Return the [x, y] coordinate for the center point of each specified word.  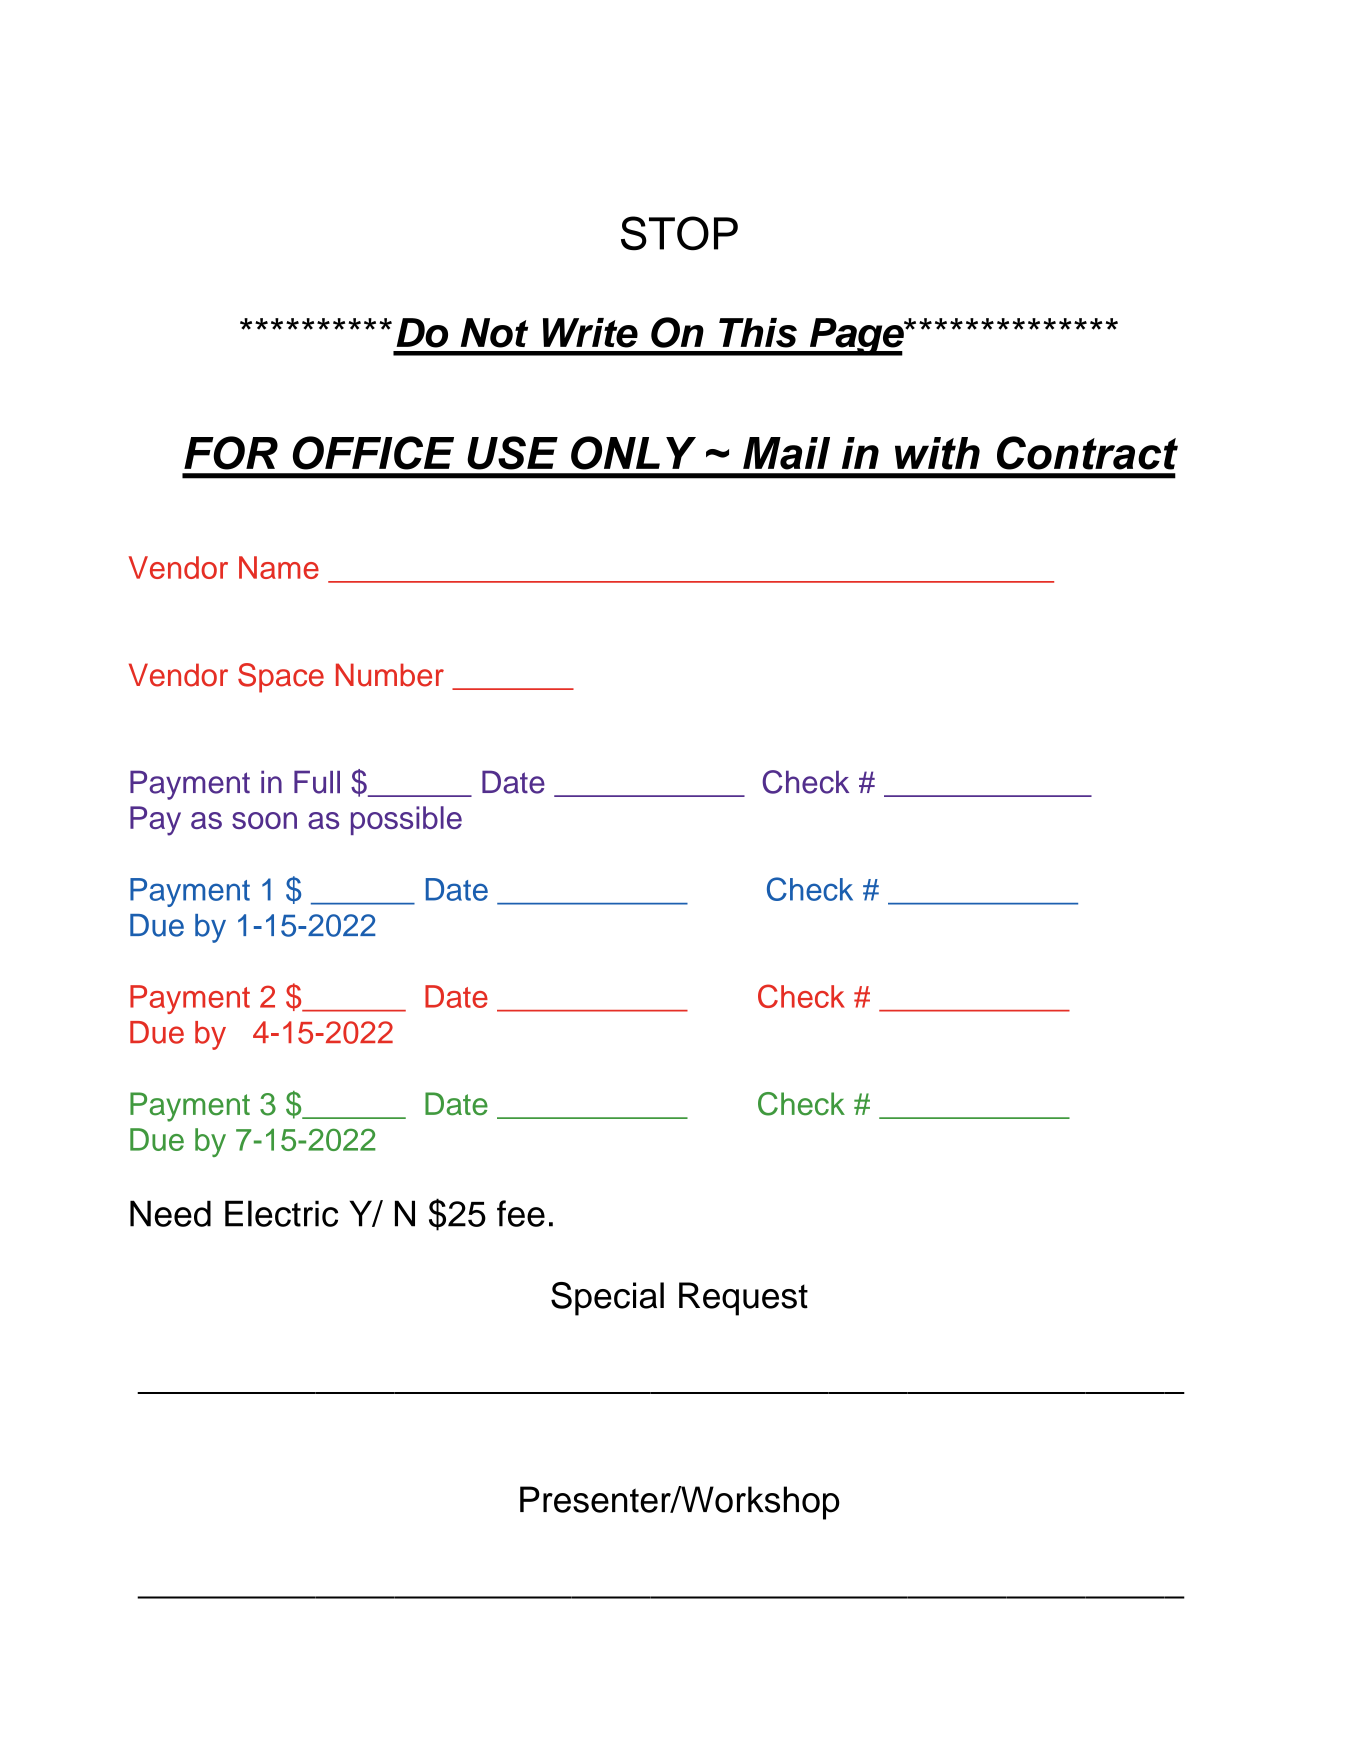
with [937, 453]
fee [521, 1213]
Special [607, 1299]
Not [494, 333]
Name [279, 567]
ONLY [633, 453]
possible [406, 820]
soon [264, 820]
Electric [281, 1213]
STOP [679, 233]
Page [856, 337]
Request [743, 1299]
